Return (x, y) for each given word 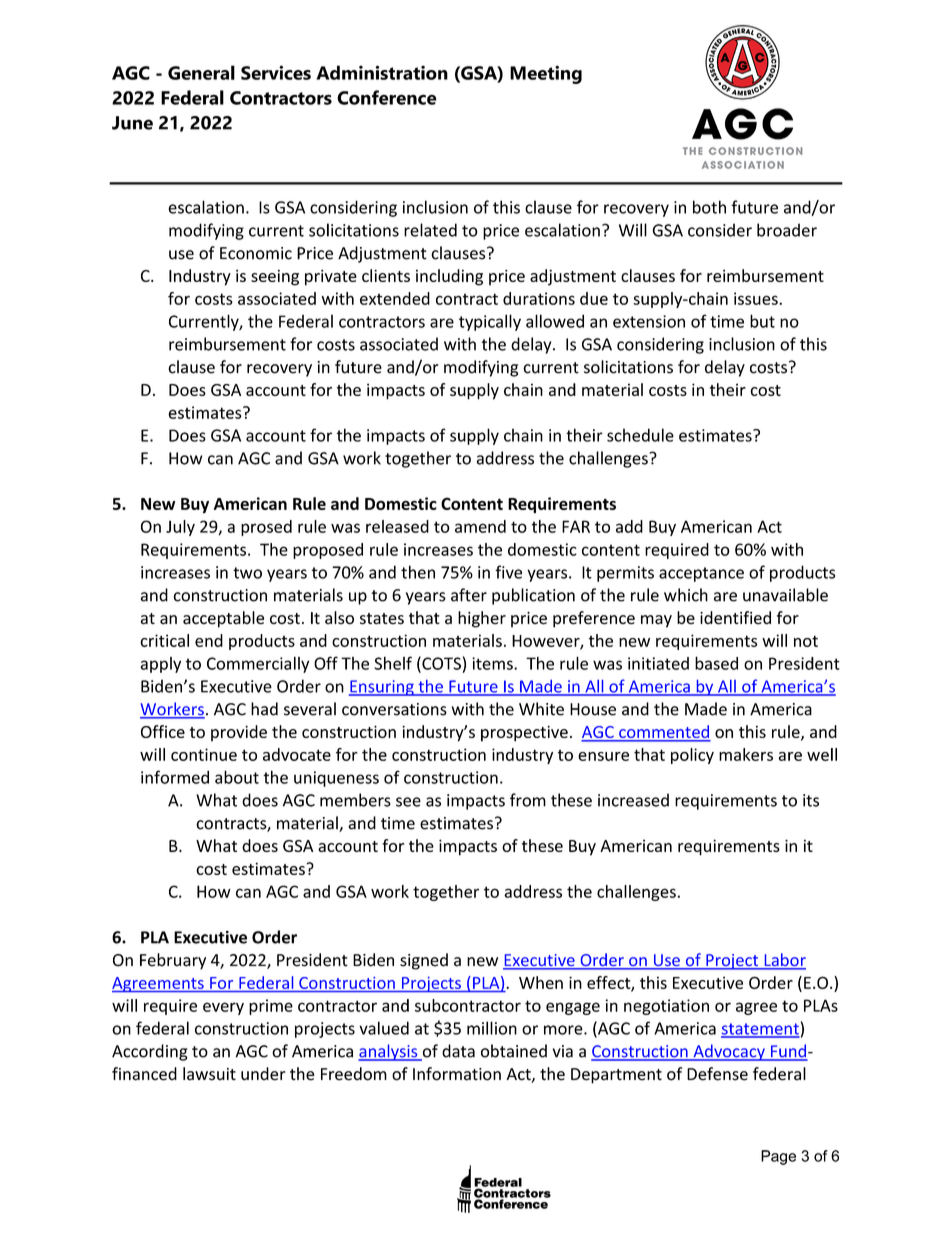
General (201, 72)
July (180, 528)
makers (746, 754)
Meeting (546, 74)
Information (457, 1074)
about (237, 777)
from (528, 800)
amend (480, 526)
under (263, 1074)
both (709, 207)
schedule (640, 435)
